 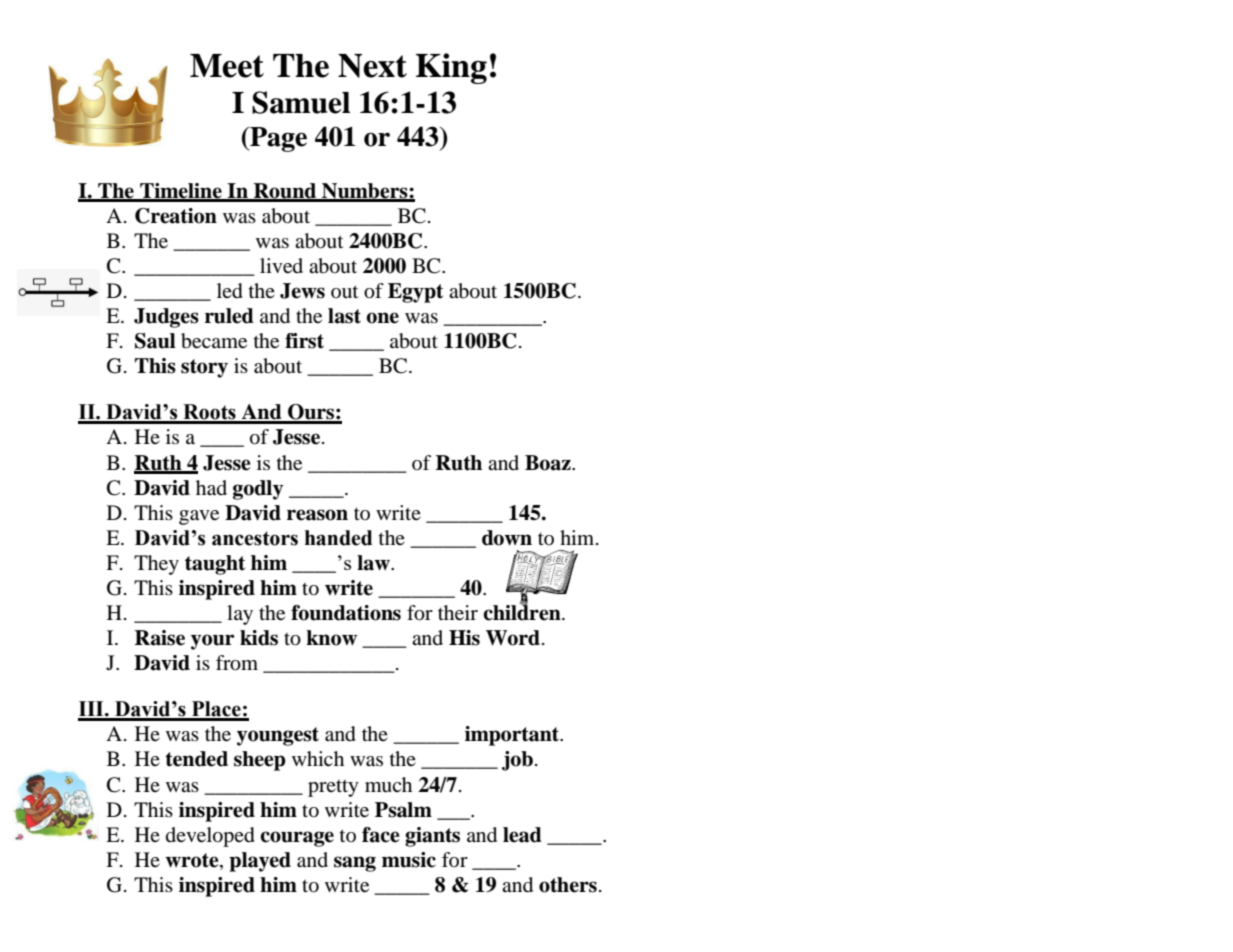 I want to click on Meet, so click(x=227, y=66).
